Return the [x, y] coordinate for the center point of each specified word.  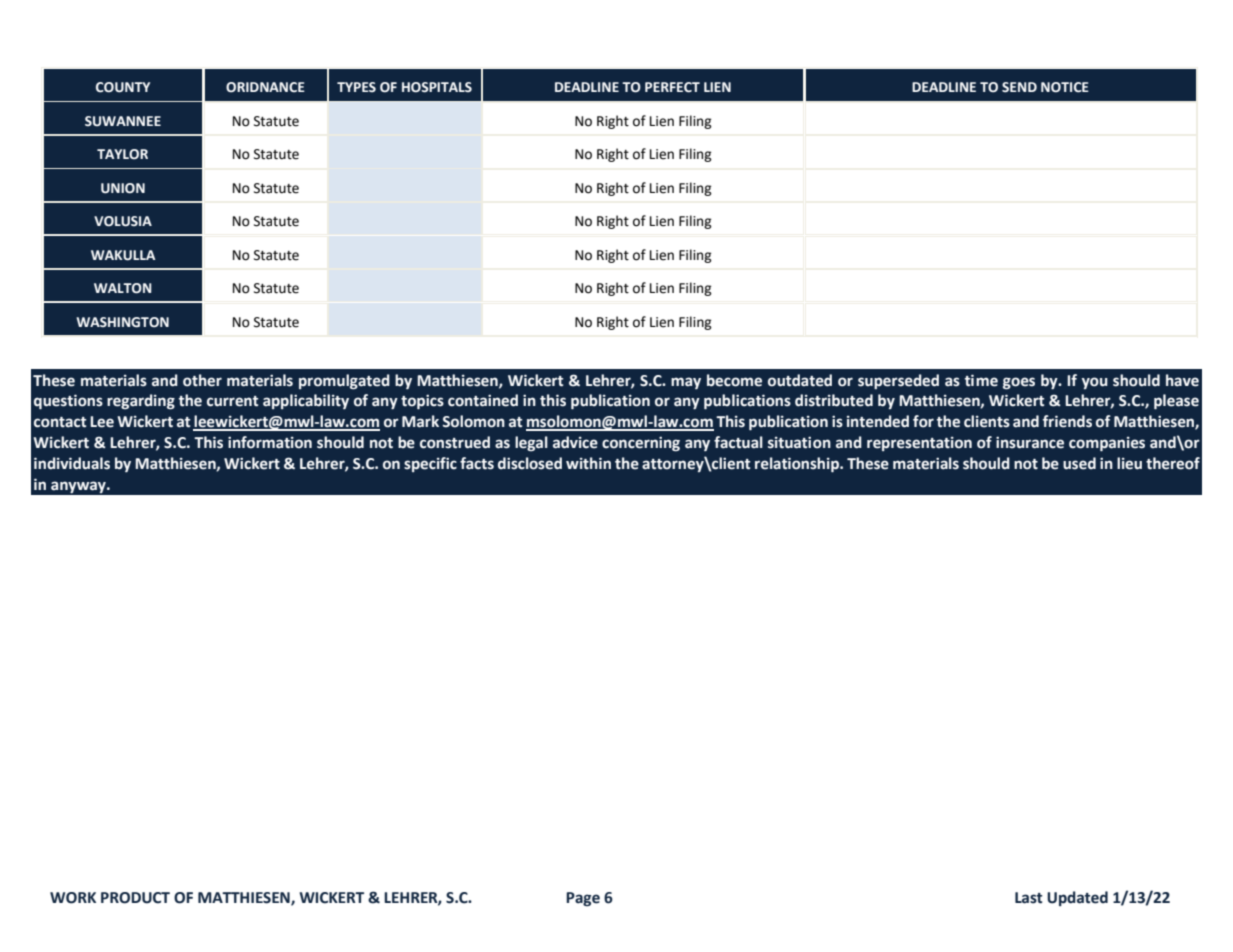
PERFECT [672, 87]
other [202, 380]
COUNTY [123, 87]
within [588, 463]
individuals [72, 463]
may [686, 383]
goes [1019, 383]
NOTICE [1065, 87]
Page [583, 899]
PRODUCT [135, 898]
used [1079, 463]
